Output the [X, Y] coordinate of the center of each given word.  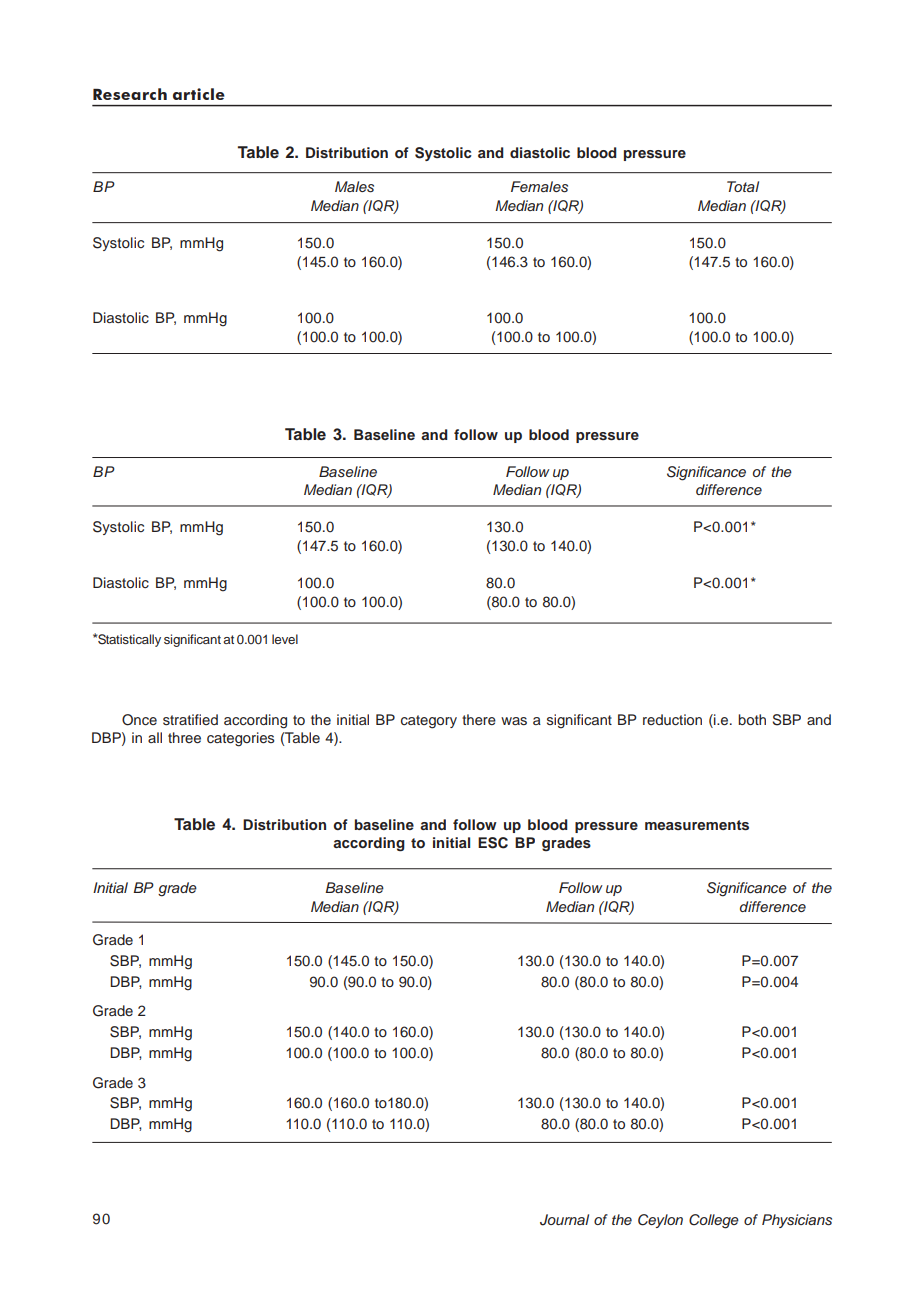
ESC [493, 843]
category [429, 722]
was [514, 721]
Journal [564, 1220]
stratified [190, 719]
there [479, 719]
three [184, 737]
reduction [672, 719]
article [199, 94]
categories [241, 739]
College [714, 1221]
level [285, 639]
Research [130, 94]
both [752, 719]
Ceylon [660, 1221]
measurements [697, 825]
